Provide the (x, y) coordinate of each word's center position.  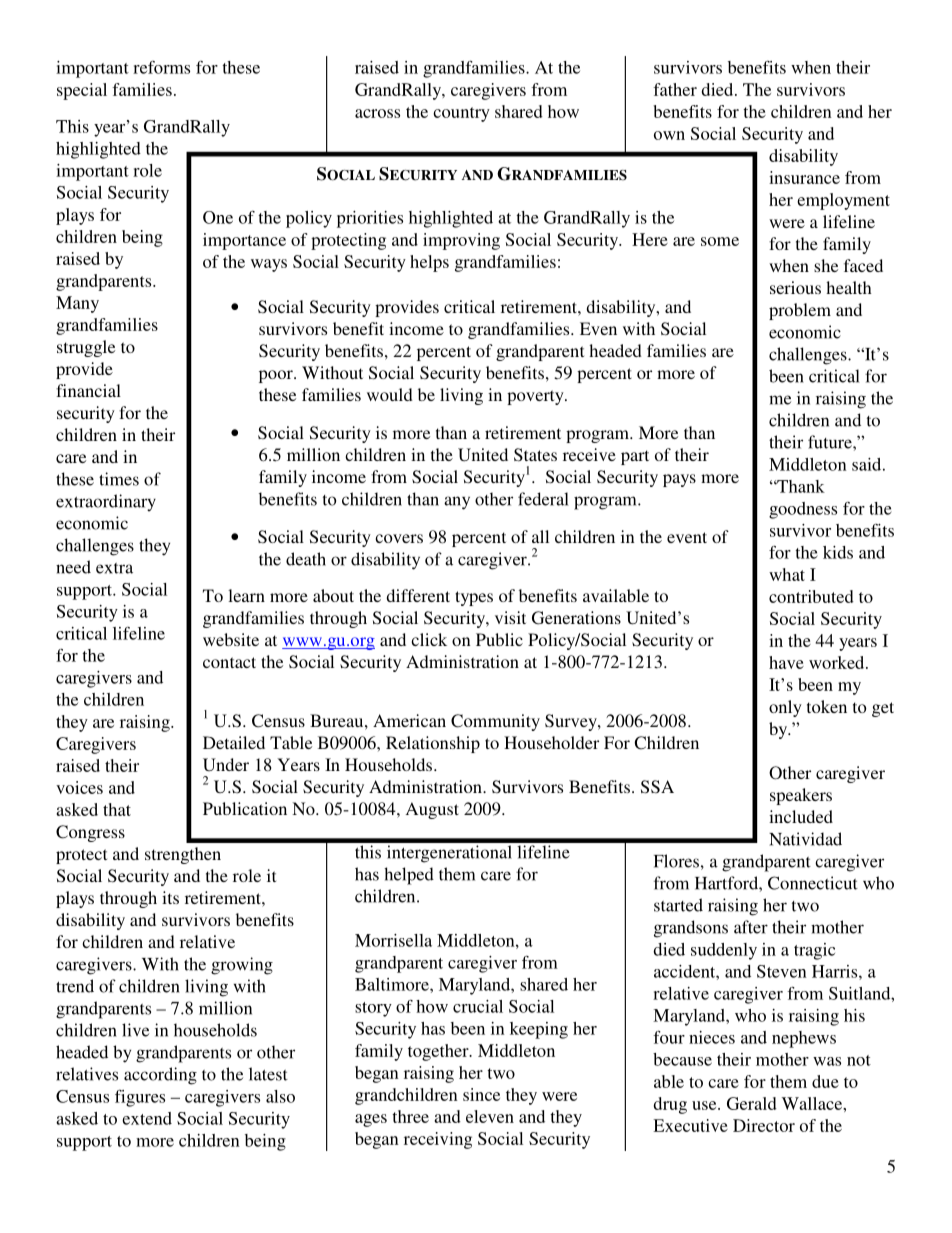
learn (246, 595)
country (461, 114)
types (474, 598)
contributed (811, 596)
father (675, 89)
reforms (161, 67)
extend (147, 1118)
